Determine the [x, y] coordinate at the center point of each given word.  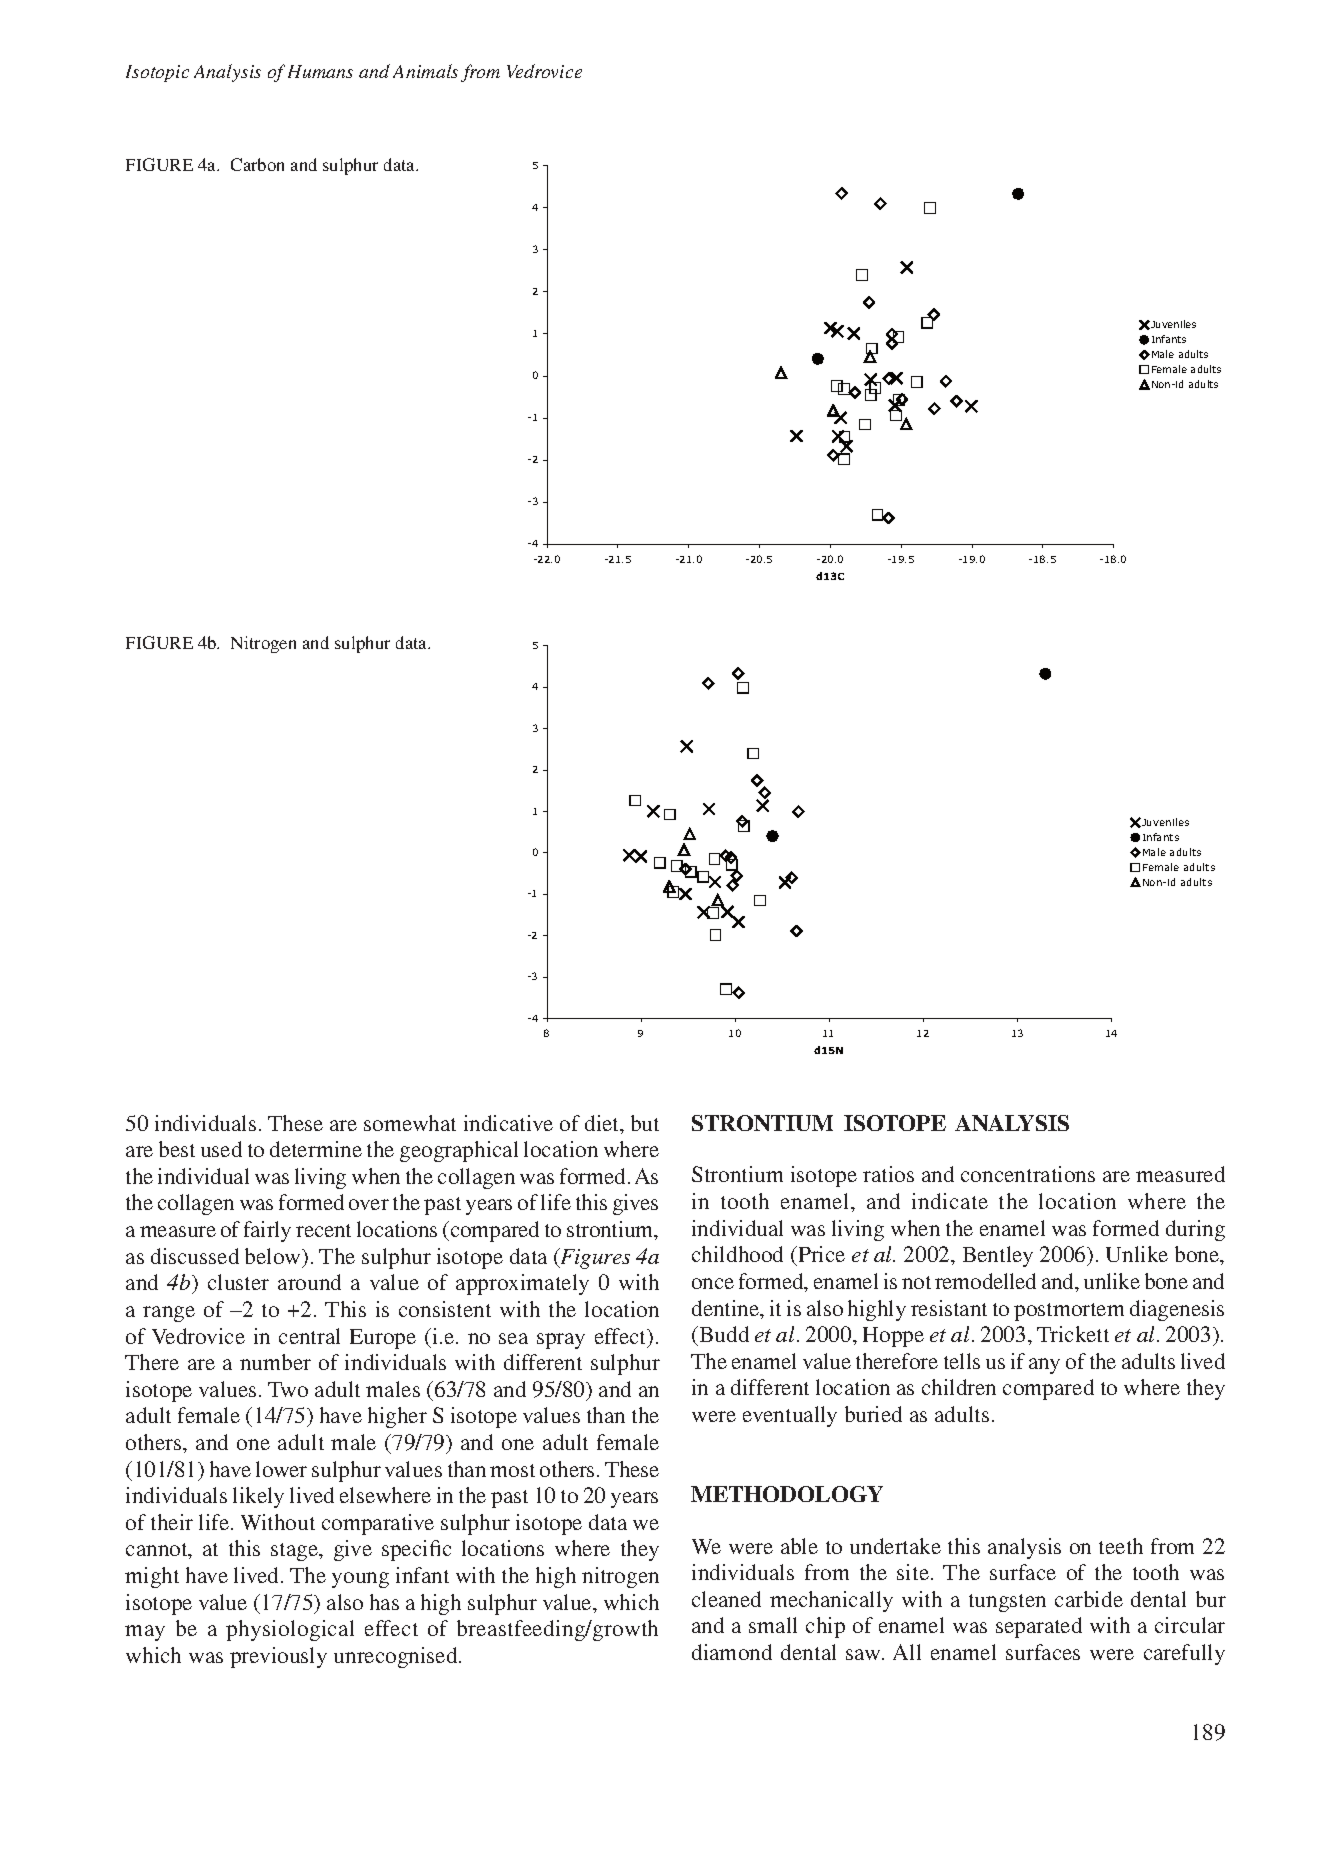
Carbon [257, 164]
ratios [888, 1174]
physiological [290, 1630]
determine [316, 1149]
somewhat [410, 1123]
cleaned [726, 1599]
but [645, 1123]
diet [603, 1124]
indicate [950, 1201]
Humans [320, 71]
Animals [425, 71]
